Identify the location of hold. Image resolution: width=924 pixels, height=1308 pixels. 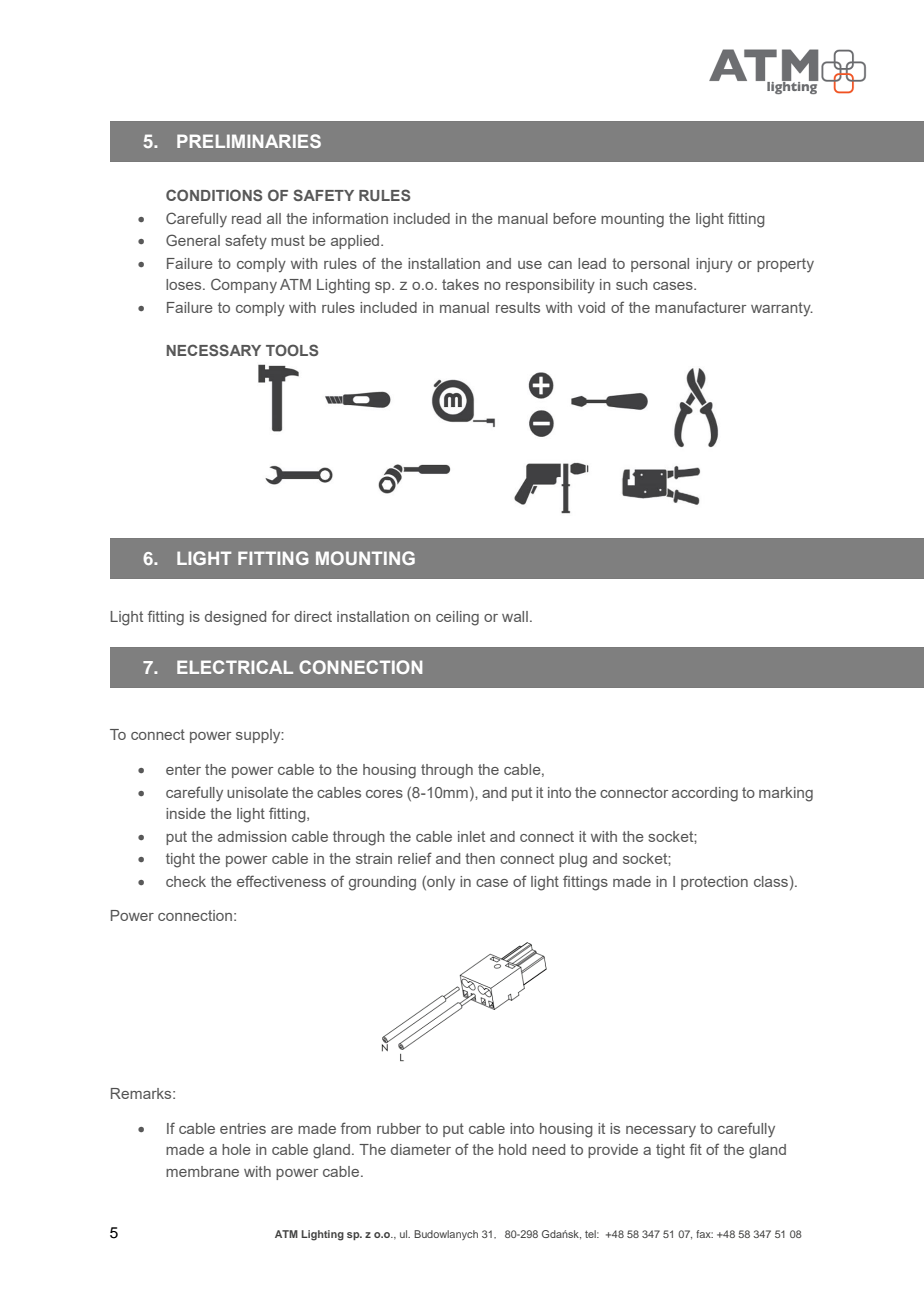
(512, 1149).
